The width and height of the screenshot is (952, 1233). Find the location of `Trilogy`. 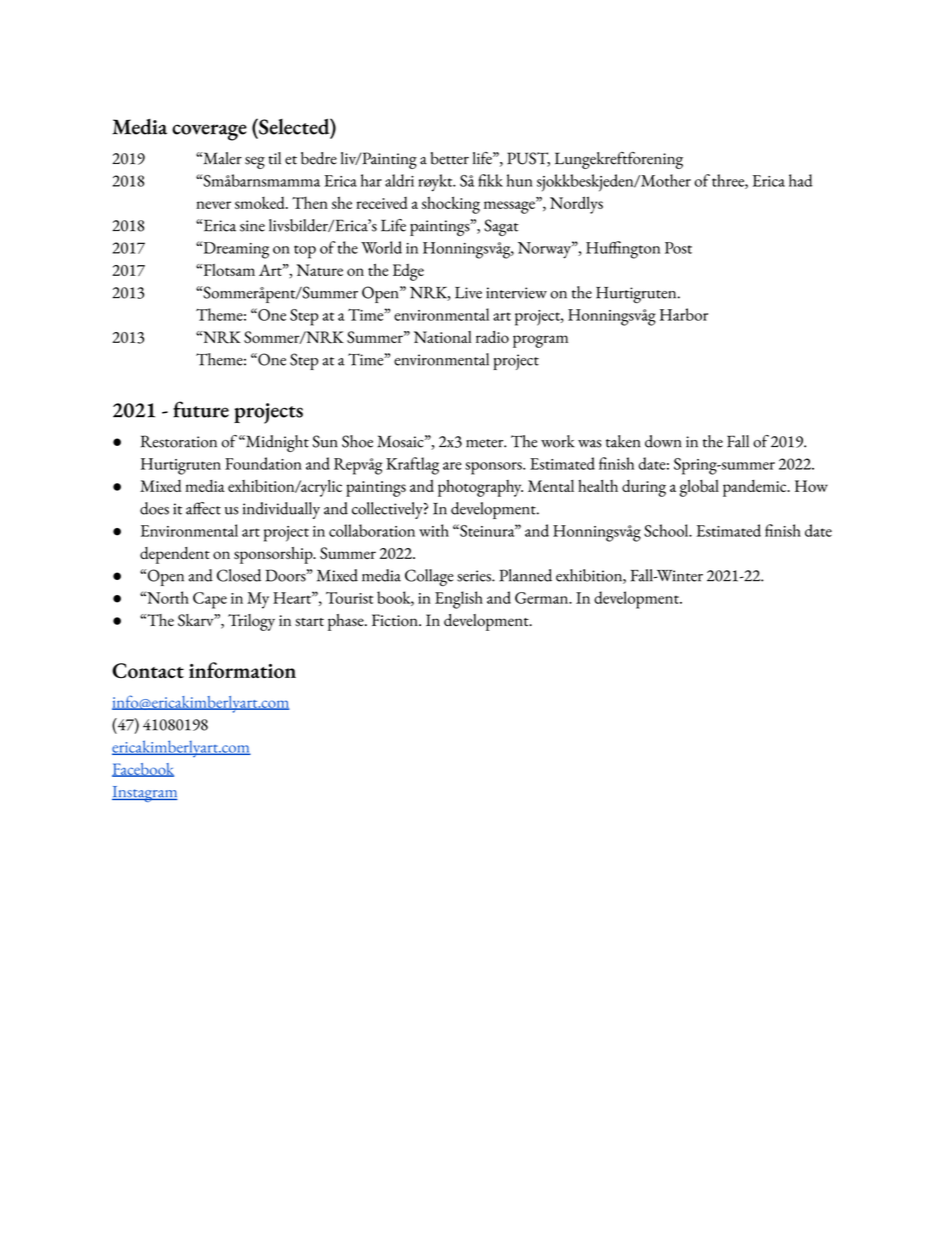

Trilogy is located at coordinates (251, 622).
